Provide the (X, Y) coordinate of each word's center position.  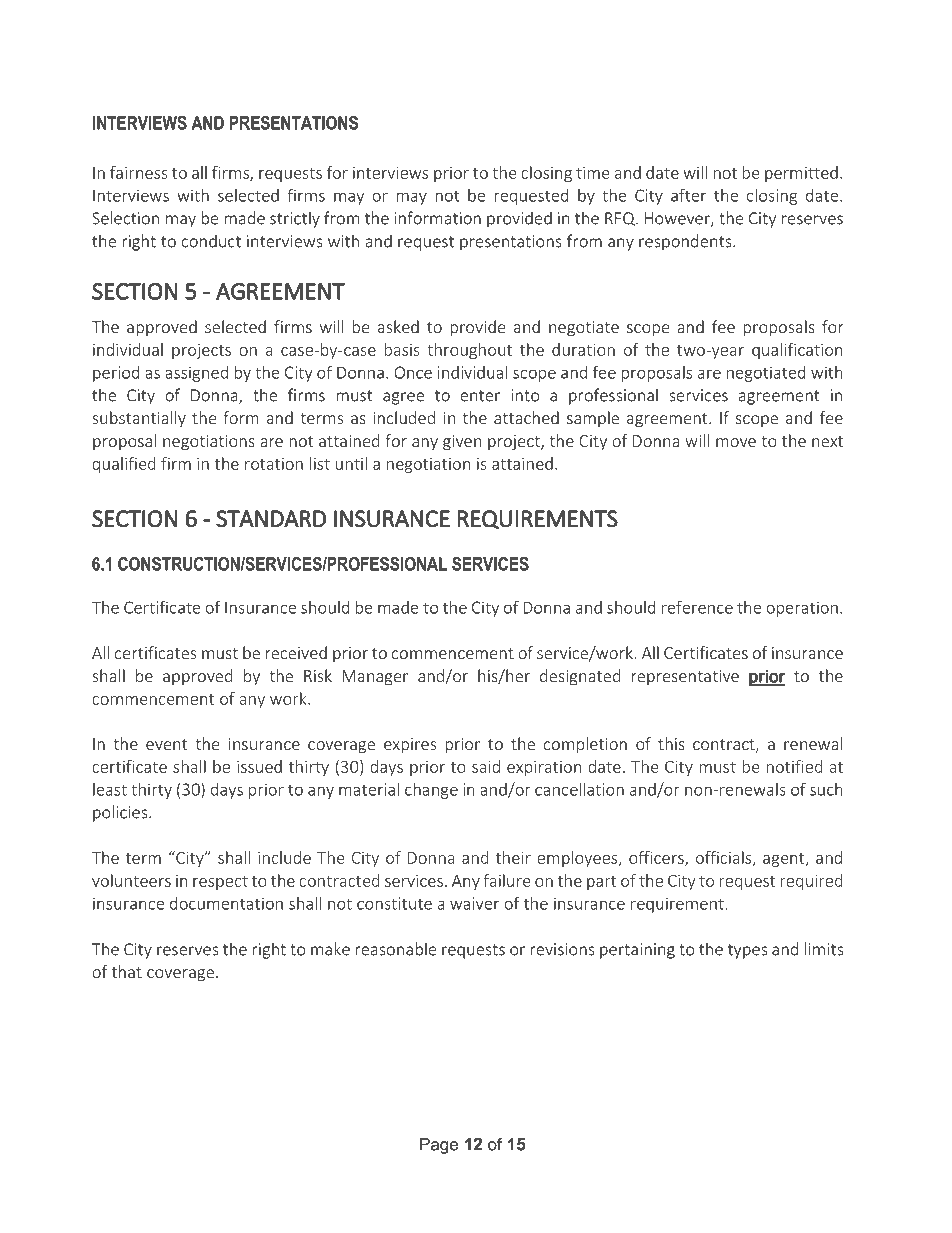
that (127, 971)
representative (685, 678)
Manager (375, 678)
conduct (211, 241)
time (593, 173)
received (296, 652)
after (688, 195)
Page (439, 1146)
